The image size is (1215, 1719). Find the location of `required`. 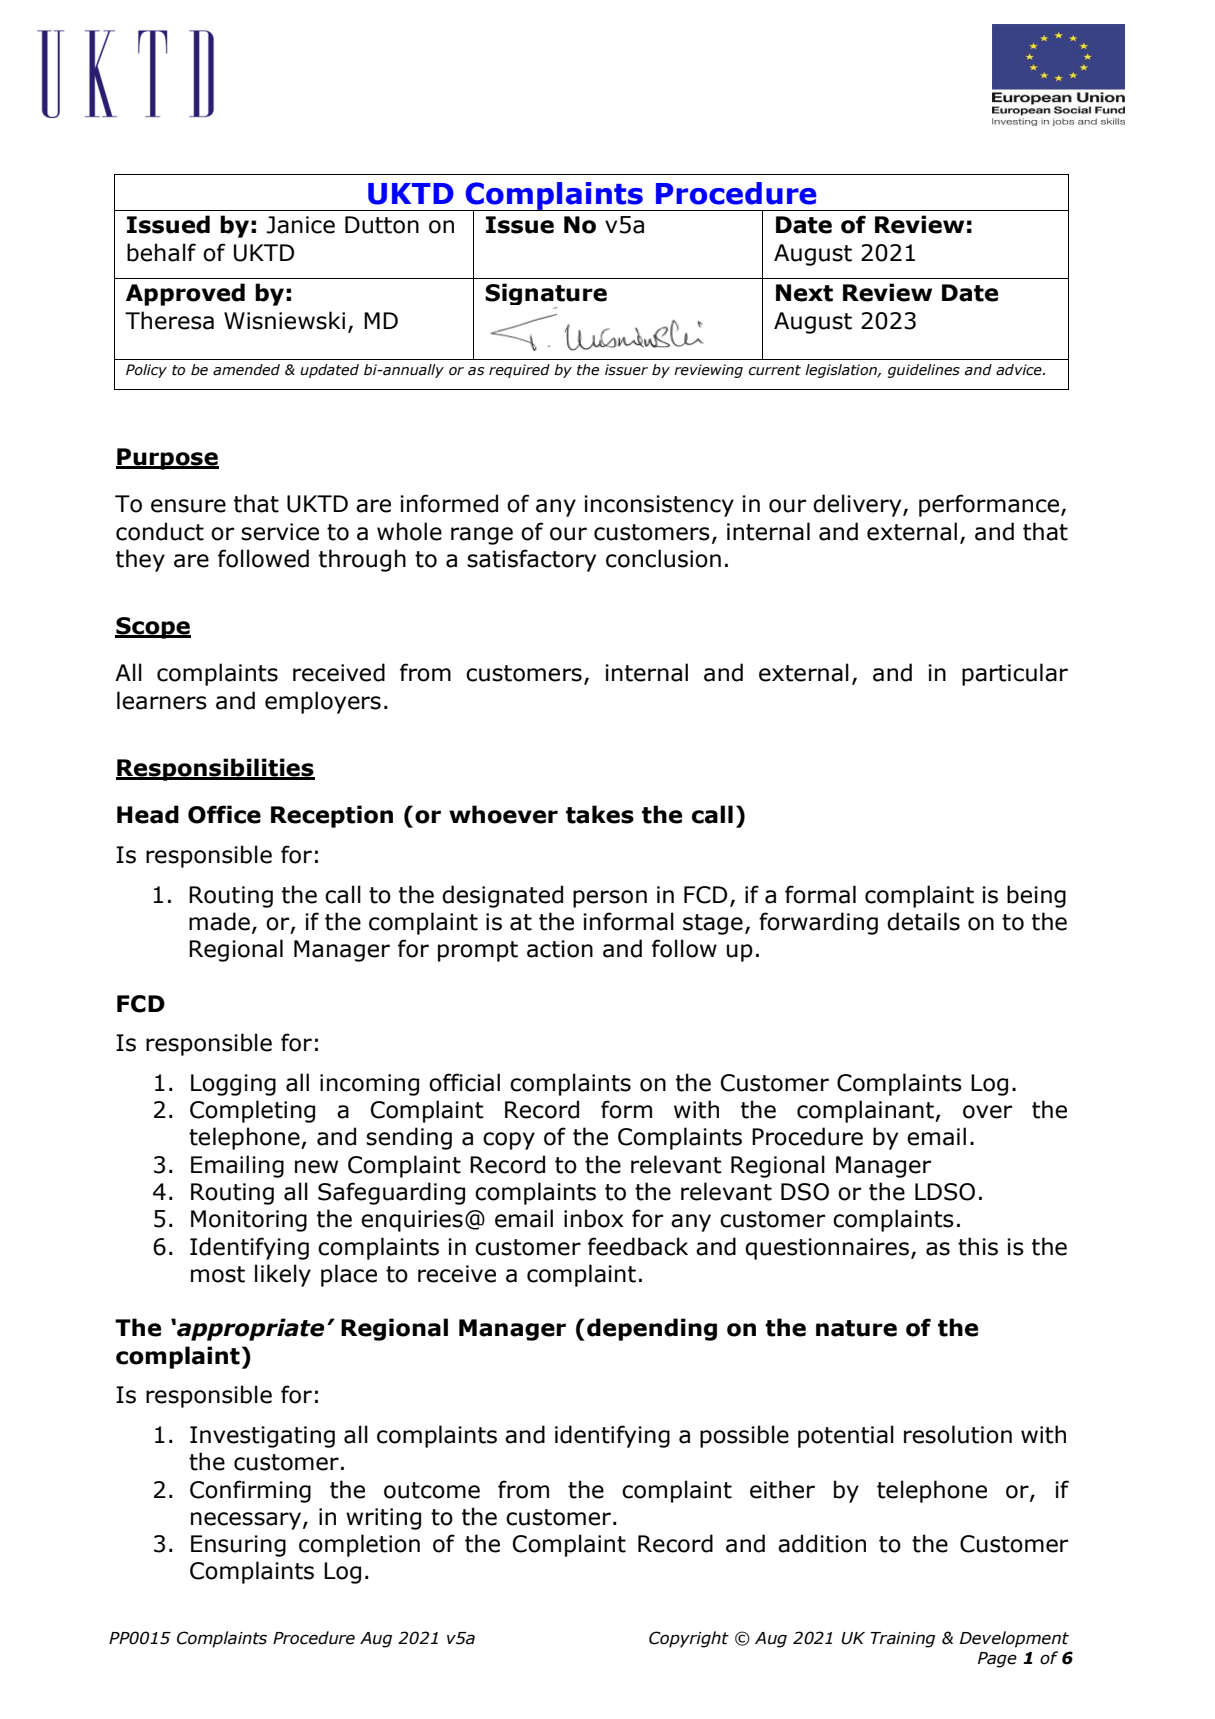

required is located at coordinates (519, 371).
